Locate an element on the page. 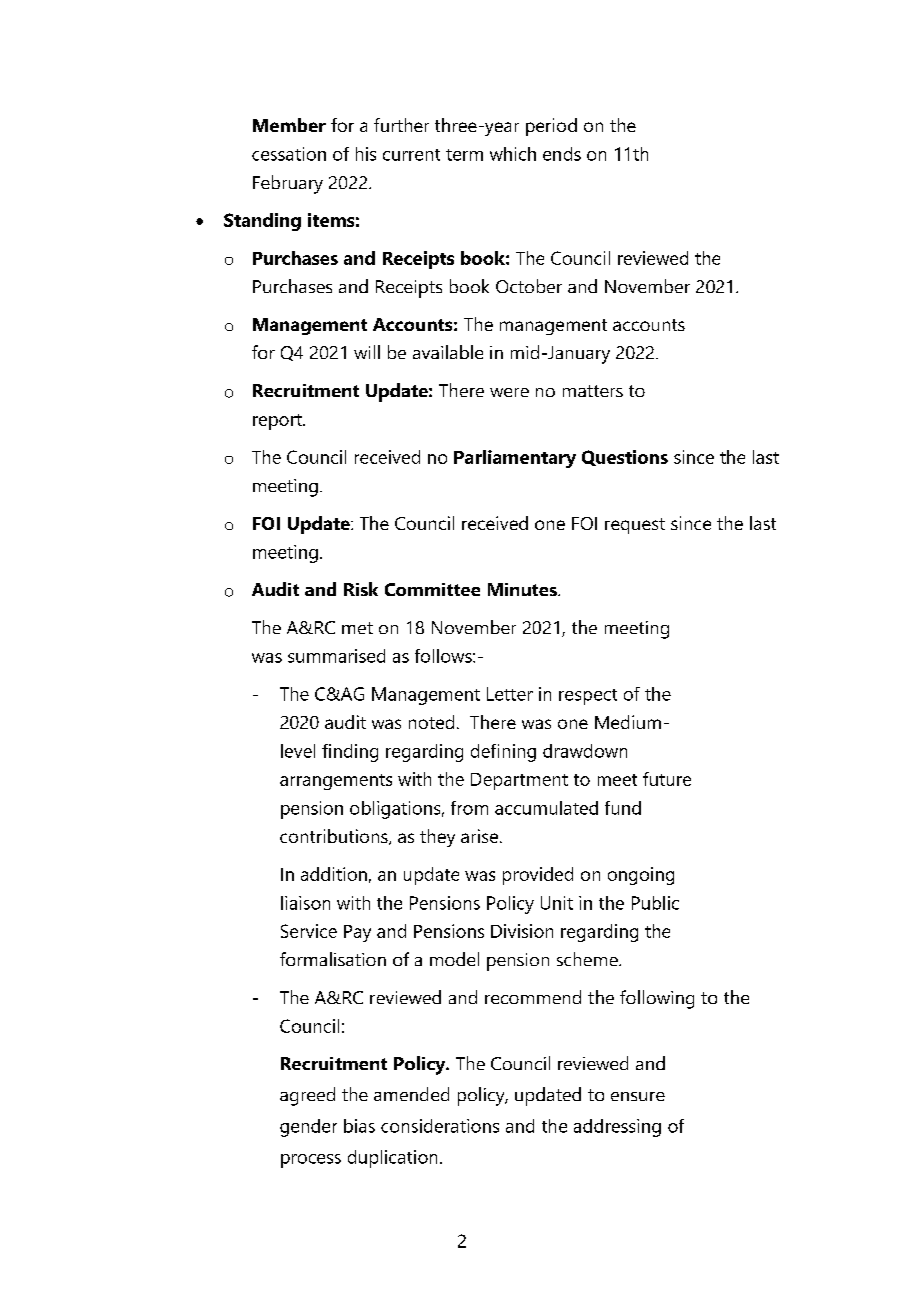 This document has height=1307, width=924. Committee is located at coordinates (432, 589).
